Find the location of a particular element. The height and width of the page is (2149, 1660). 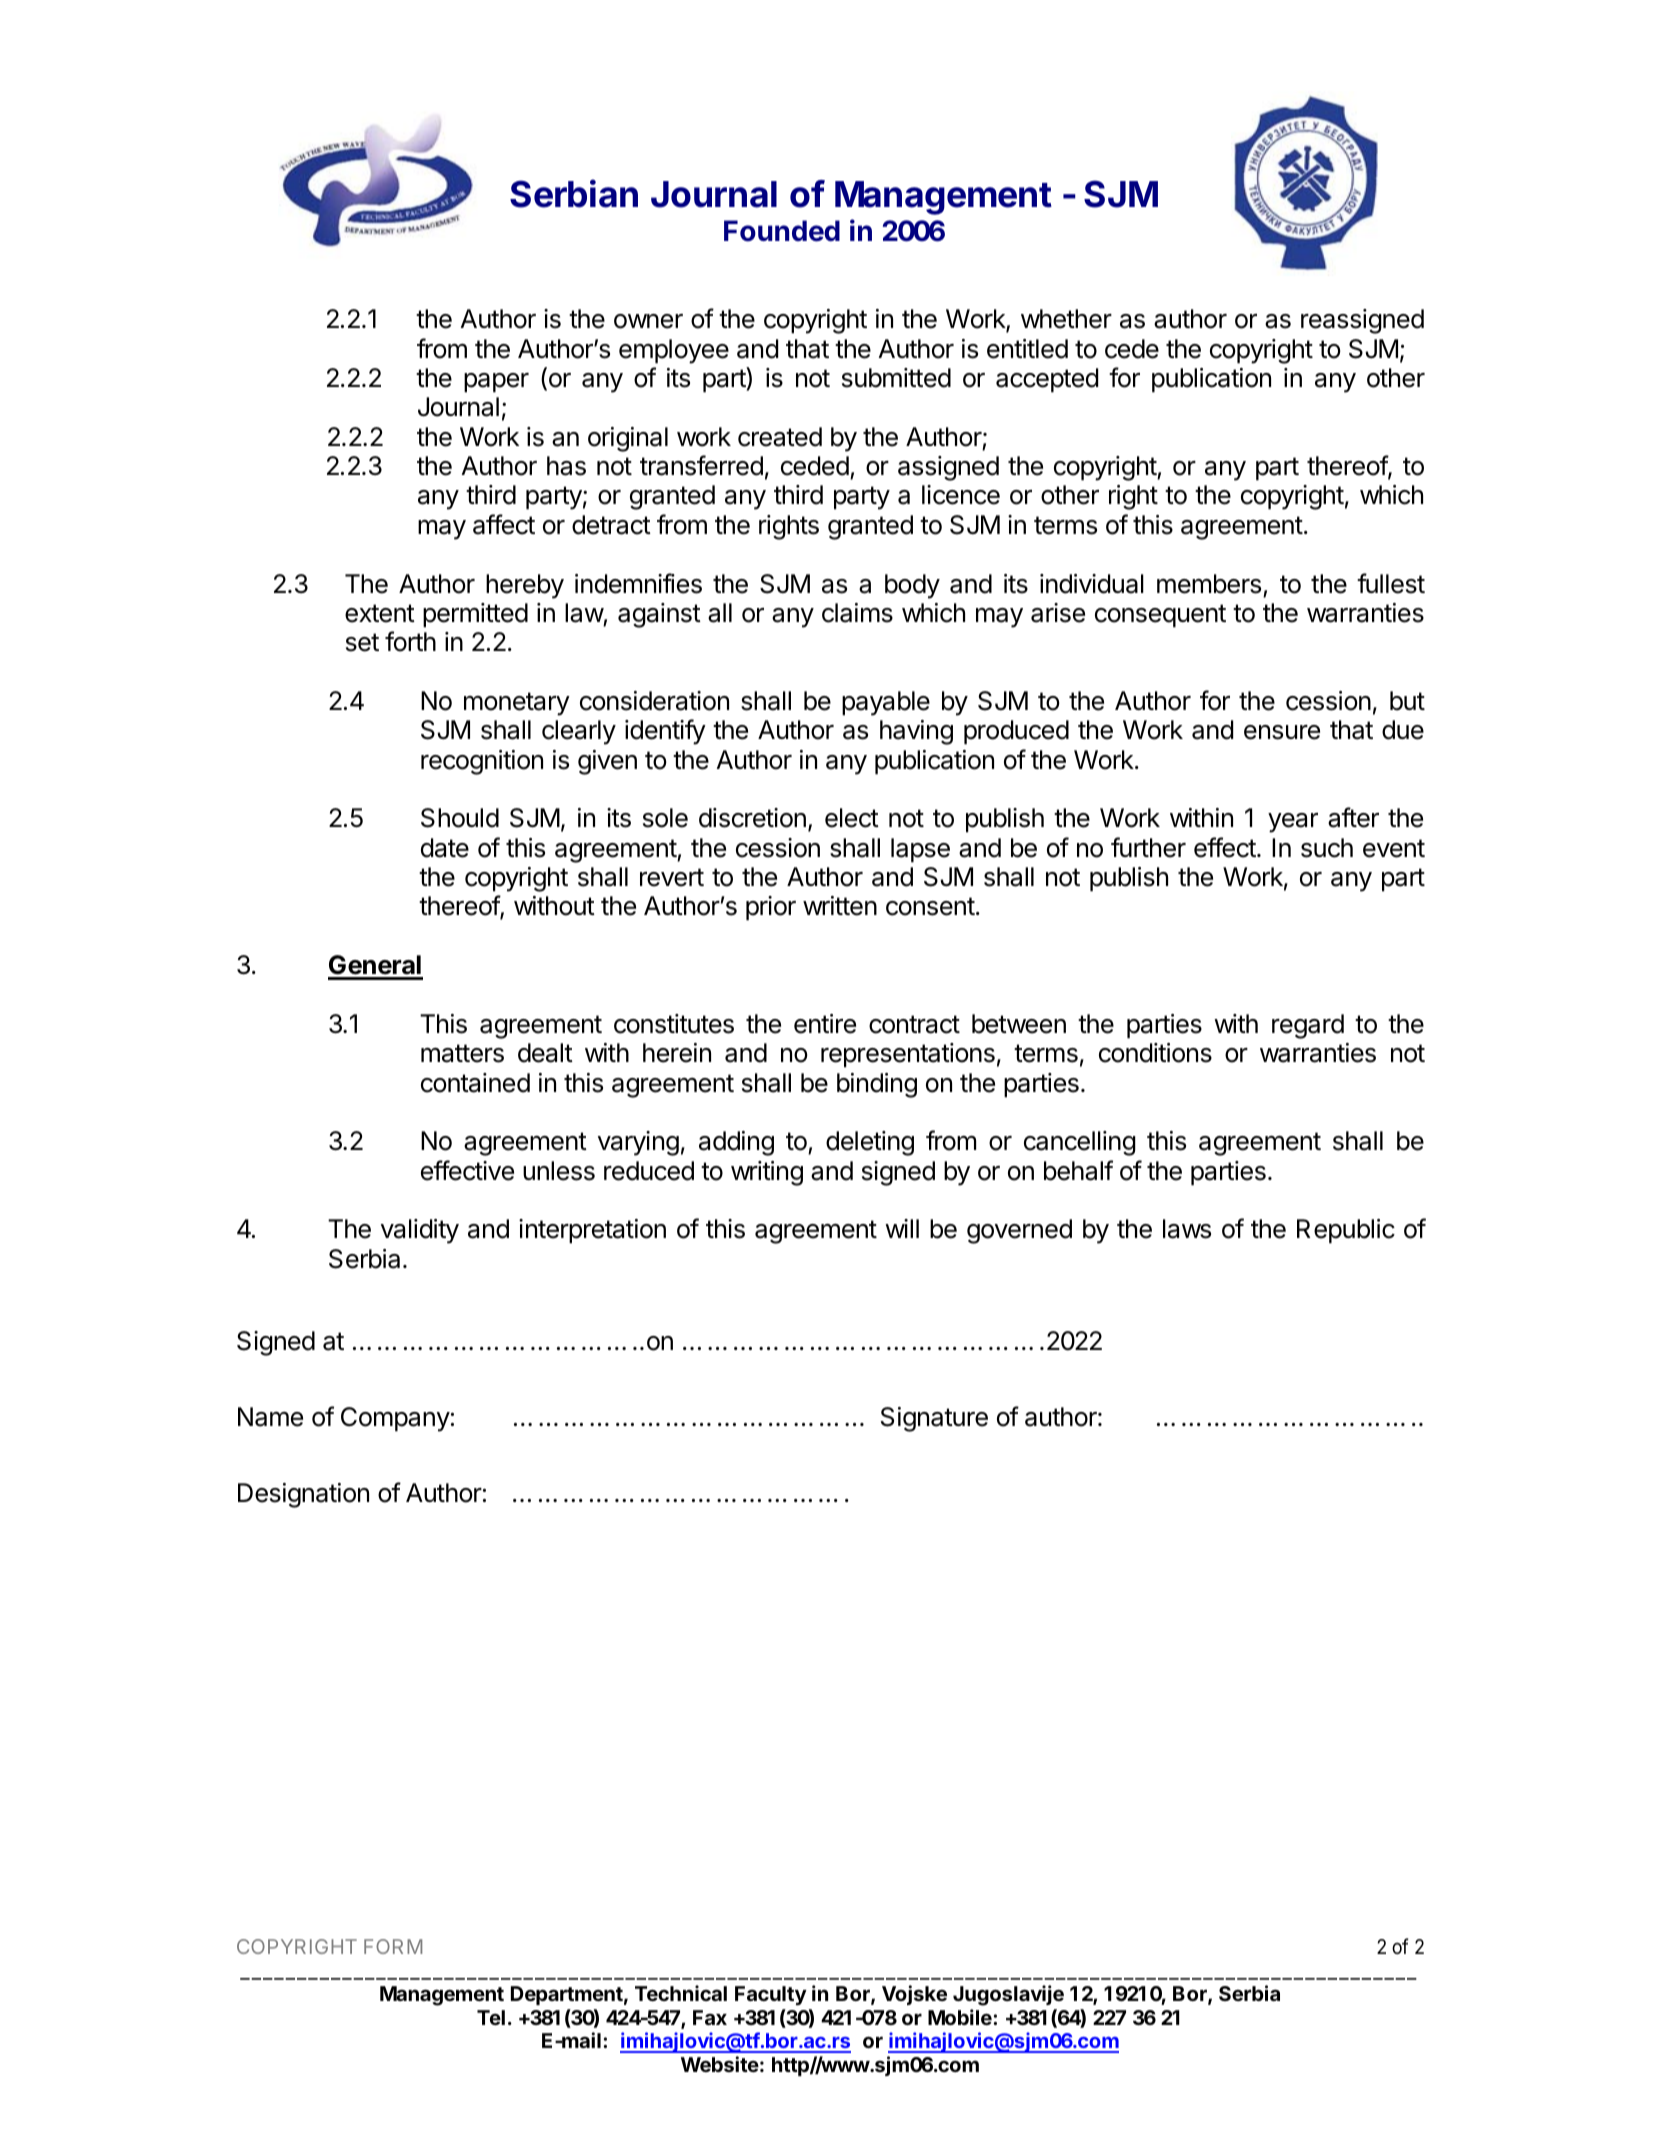

laws is located at coordinates (1187, 1229).
